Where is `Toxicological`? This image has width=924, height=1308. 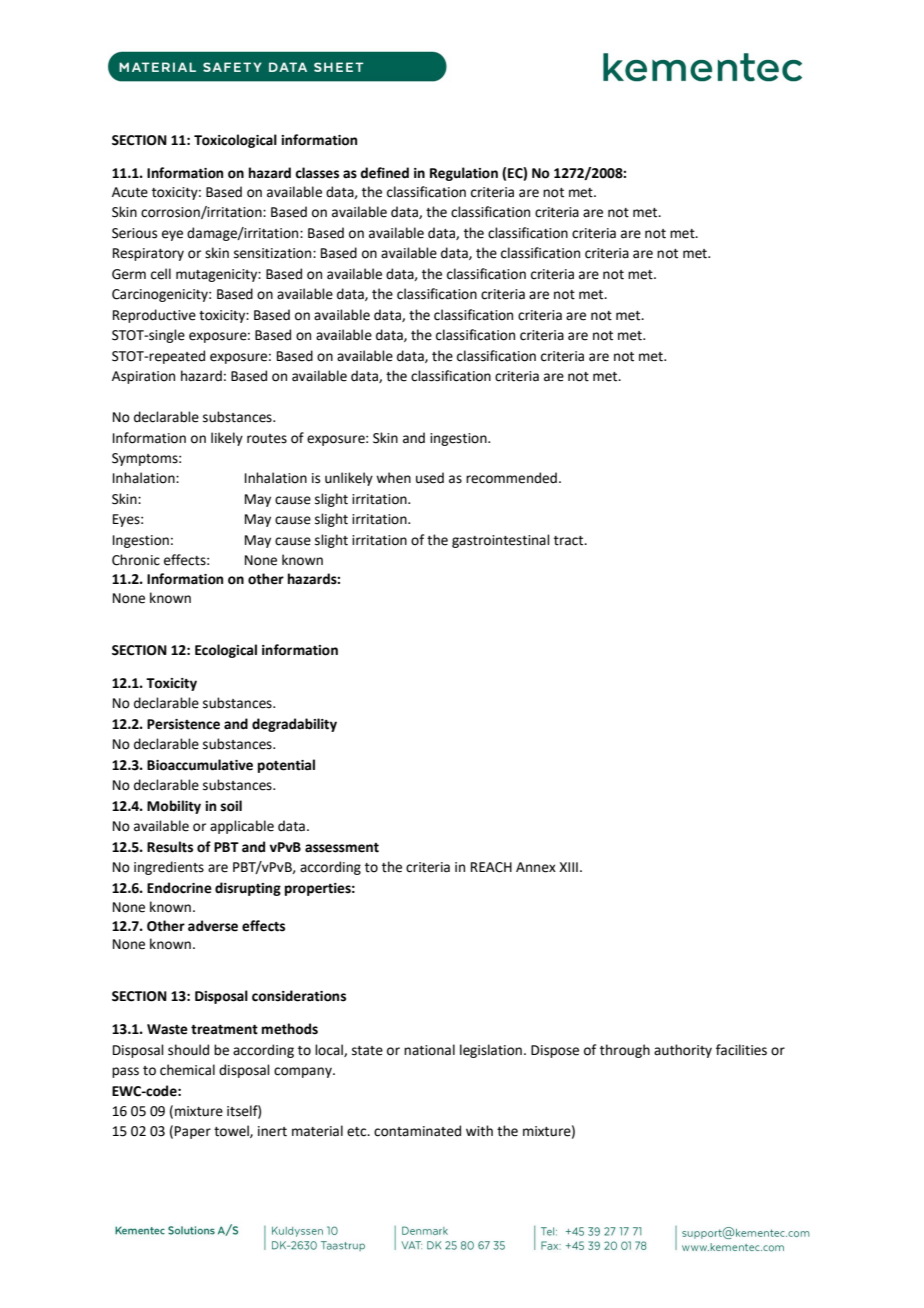 Toxicological is located at coordinates (235, 141).
